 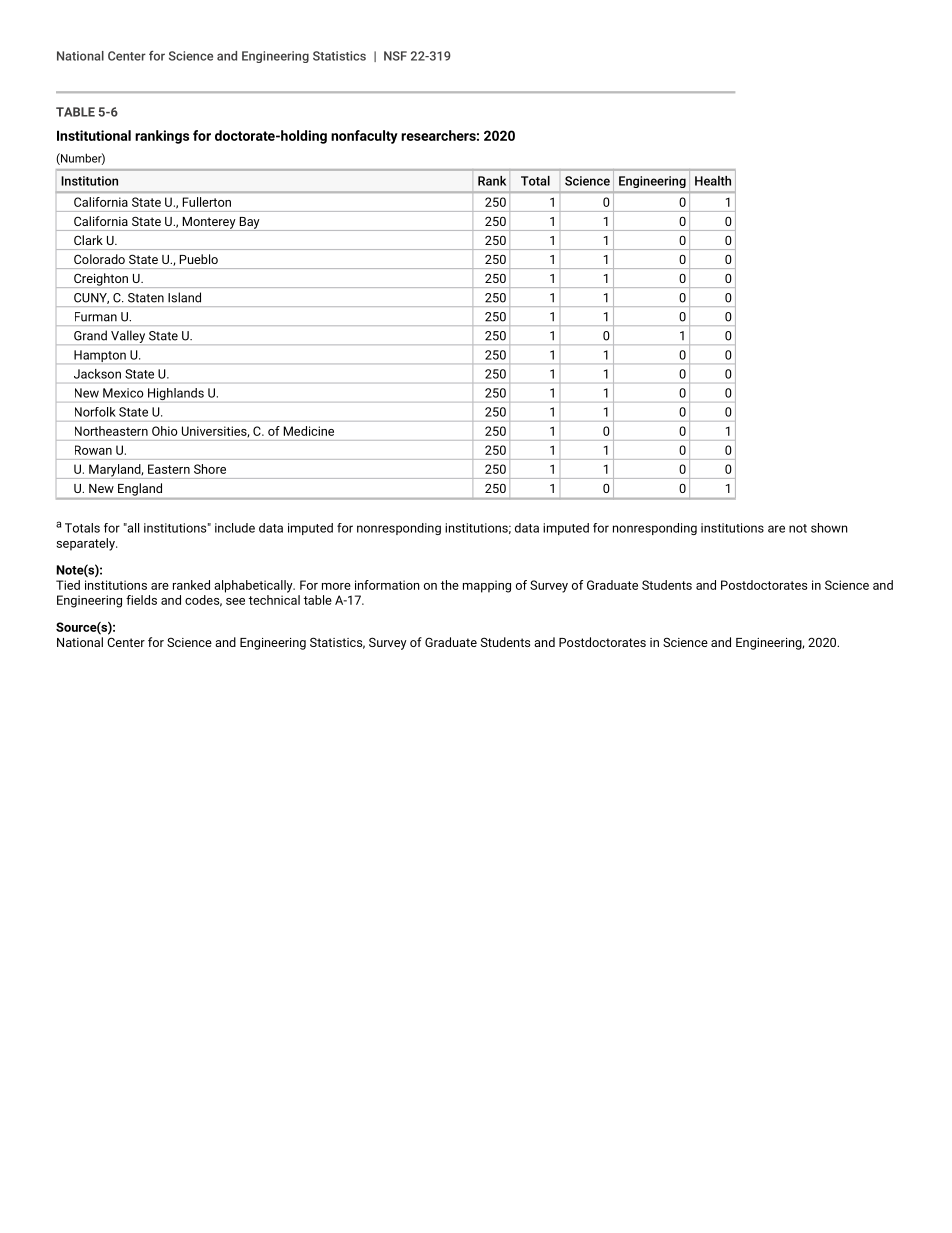 What do you see at coordinates (165, 431) in the screenshot?
I see `Ohio` at bounding box center [165, 431].
